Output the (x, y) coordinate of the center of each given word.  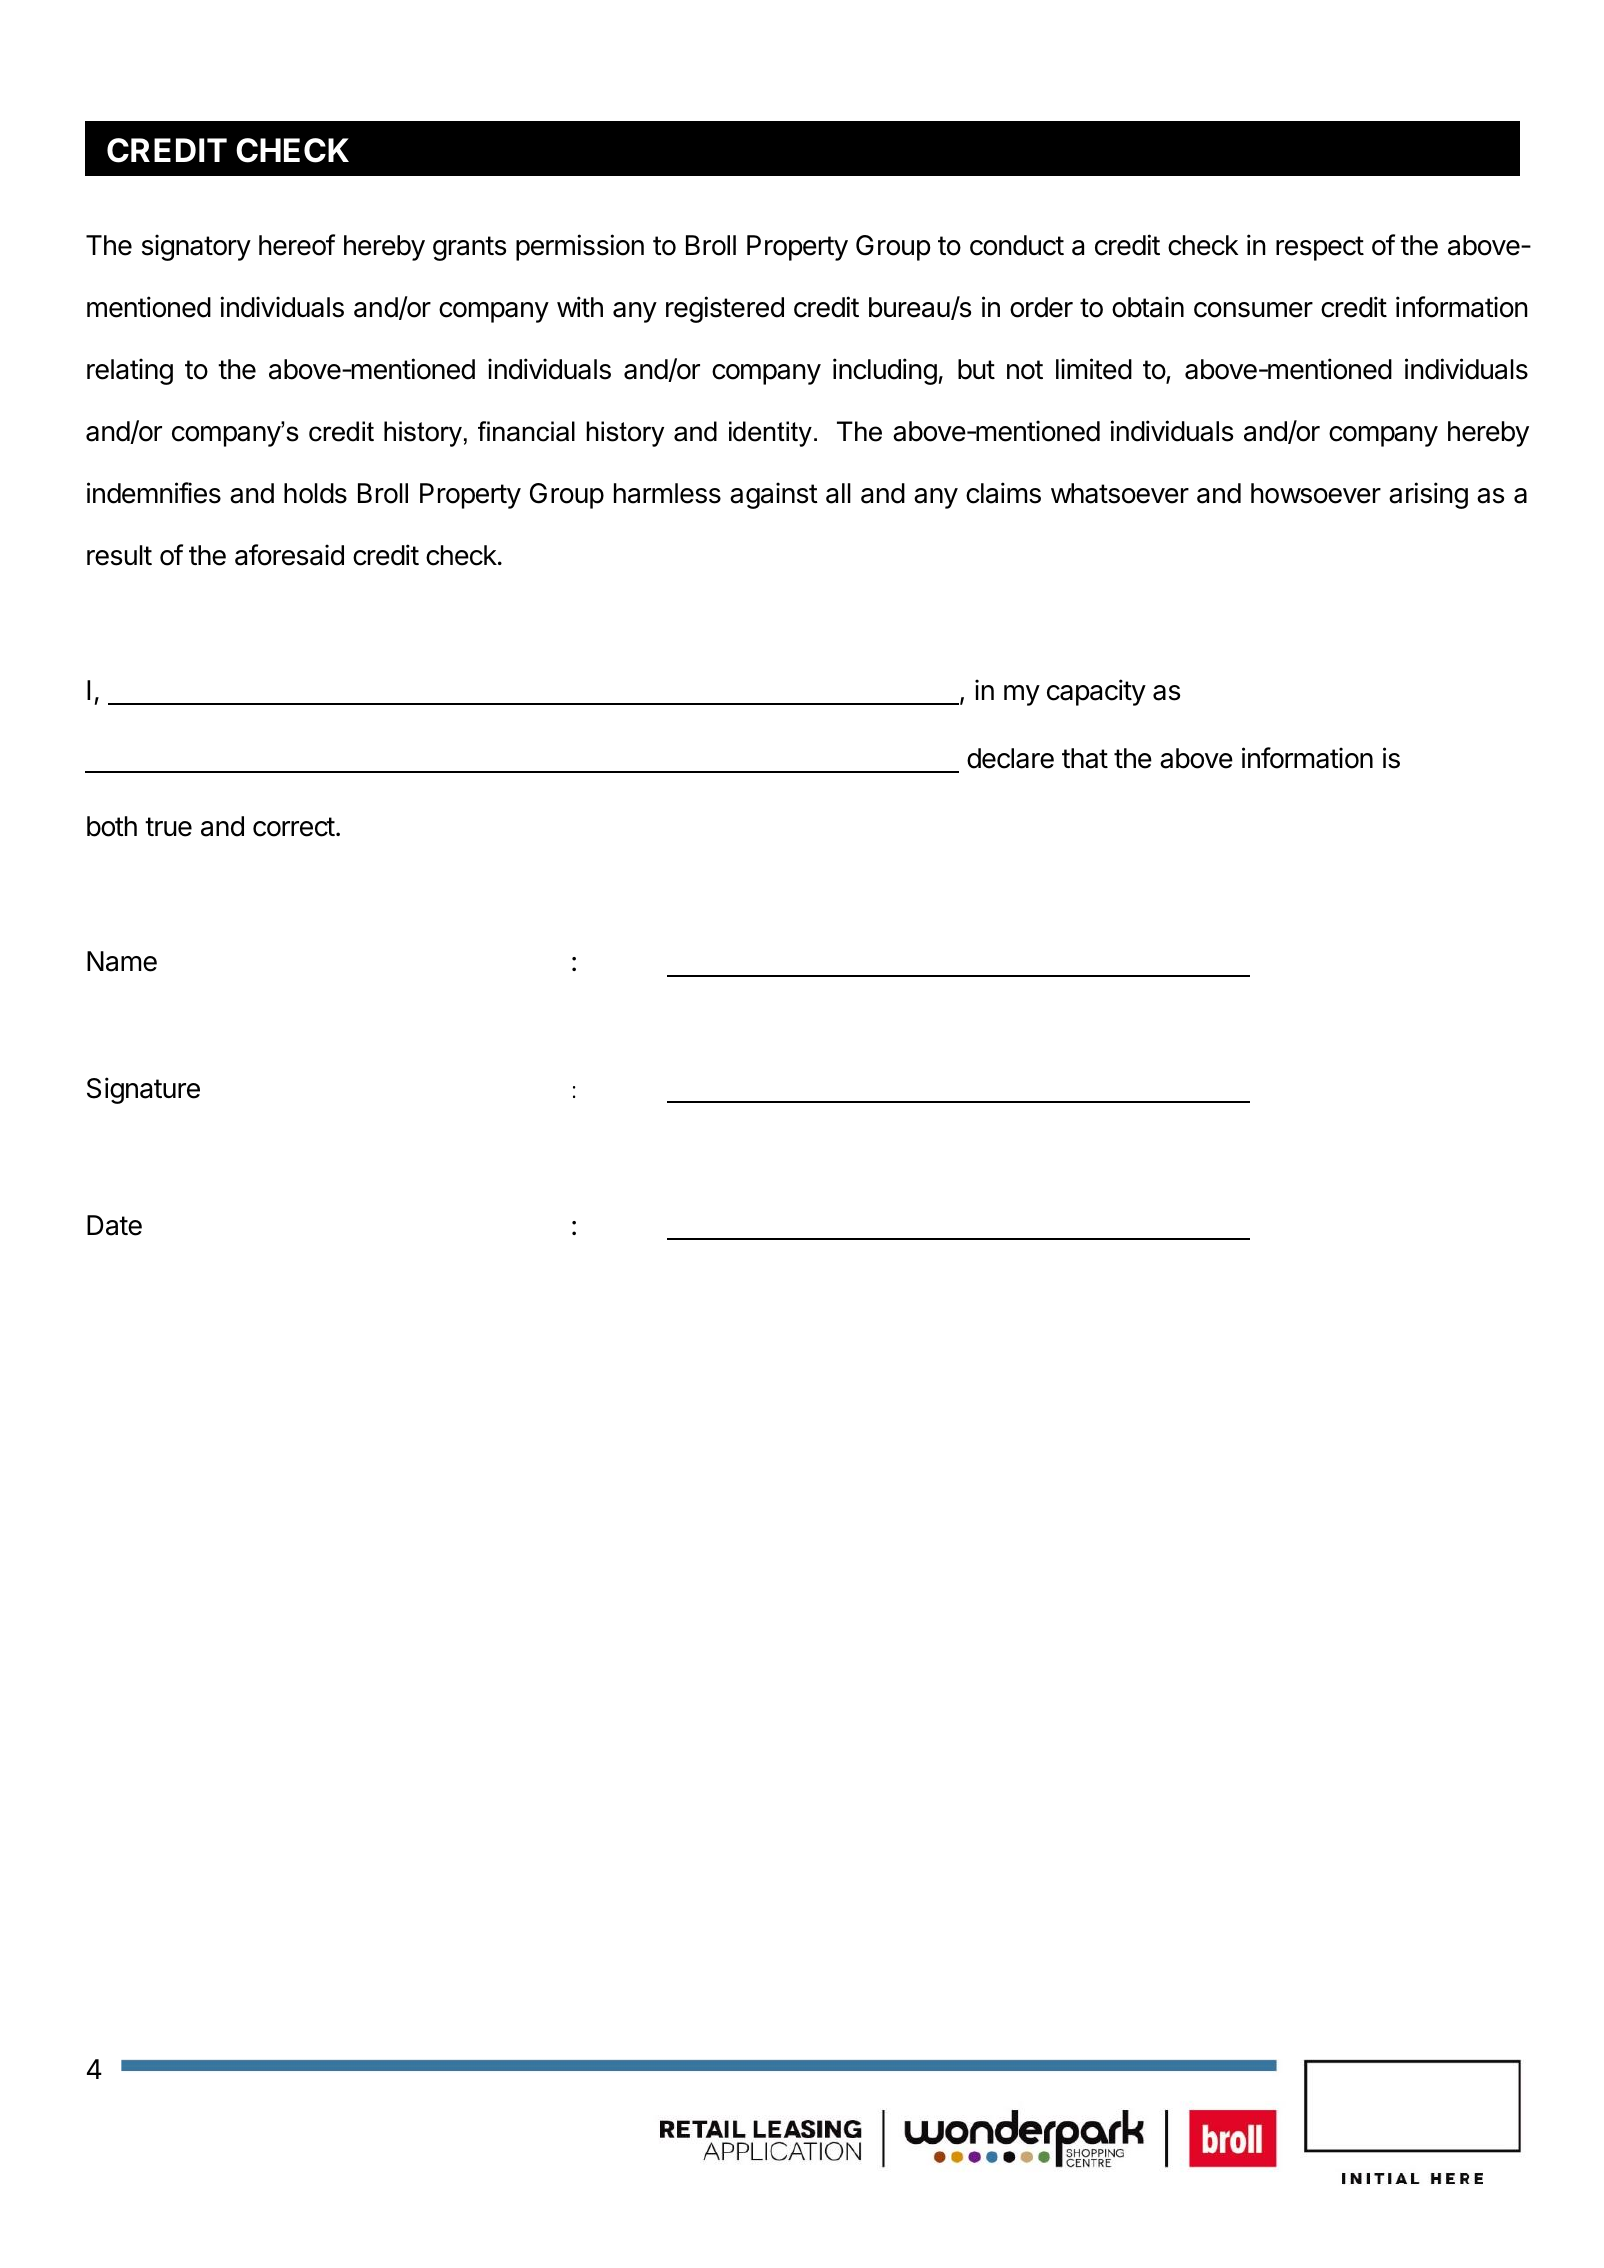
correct (294, 827)
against (774, 495)
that (1085, 758)
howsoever (1316, 493)
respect (1320, 248)
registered (725, 309)
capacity (1096, 692)
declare (1010, 758)
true (168, 827)
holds (315, 493)
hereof (297, 245)
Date (114, 1225)
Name (122, 961)
